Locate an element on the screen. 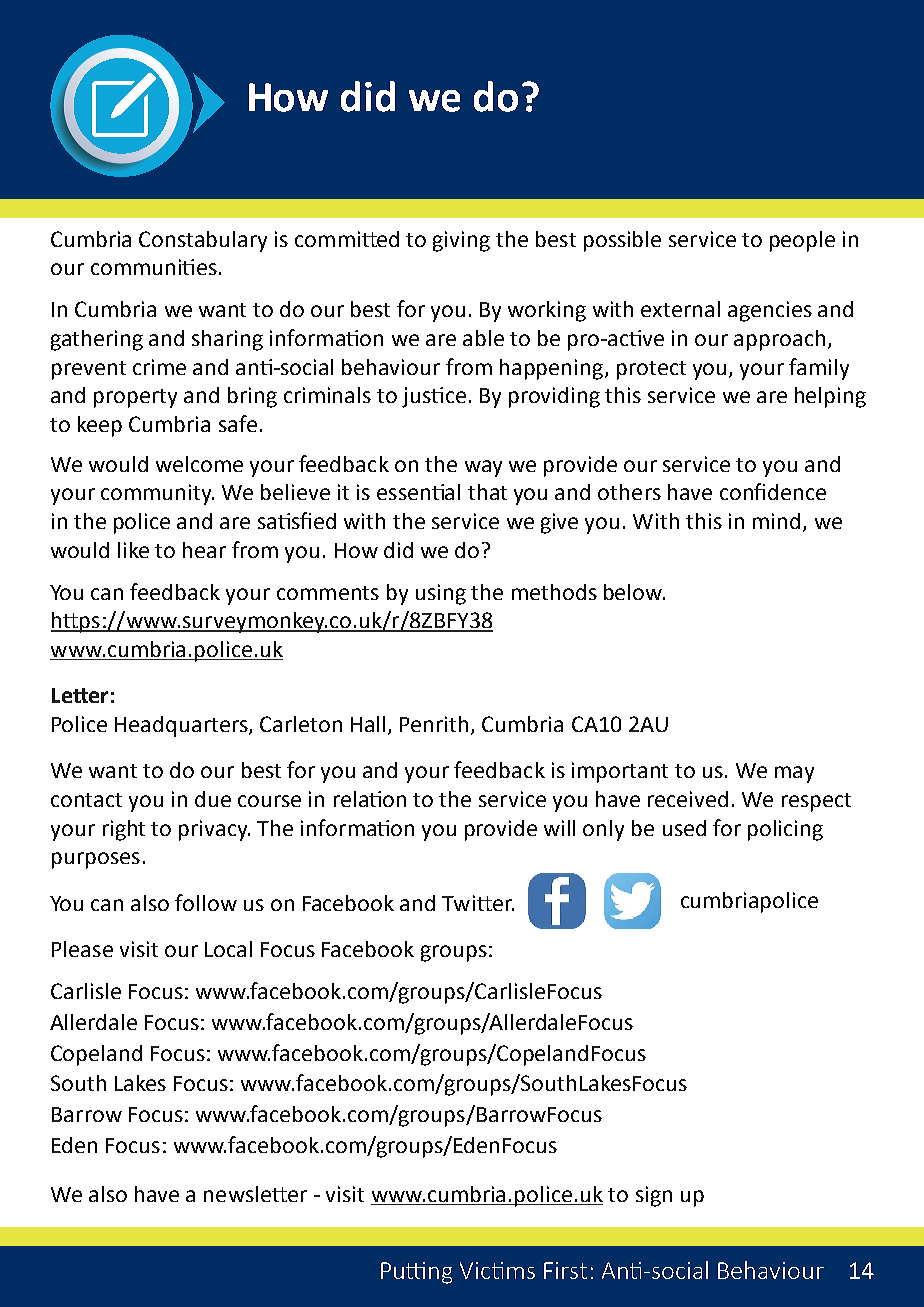 This screenshot has height=1307, width=924. sign is located at coordinates (654, 1196).
